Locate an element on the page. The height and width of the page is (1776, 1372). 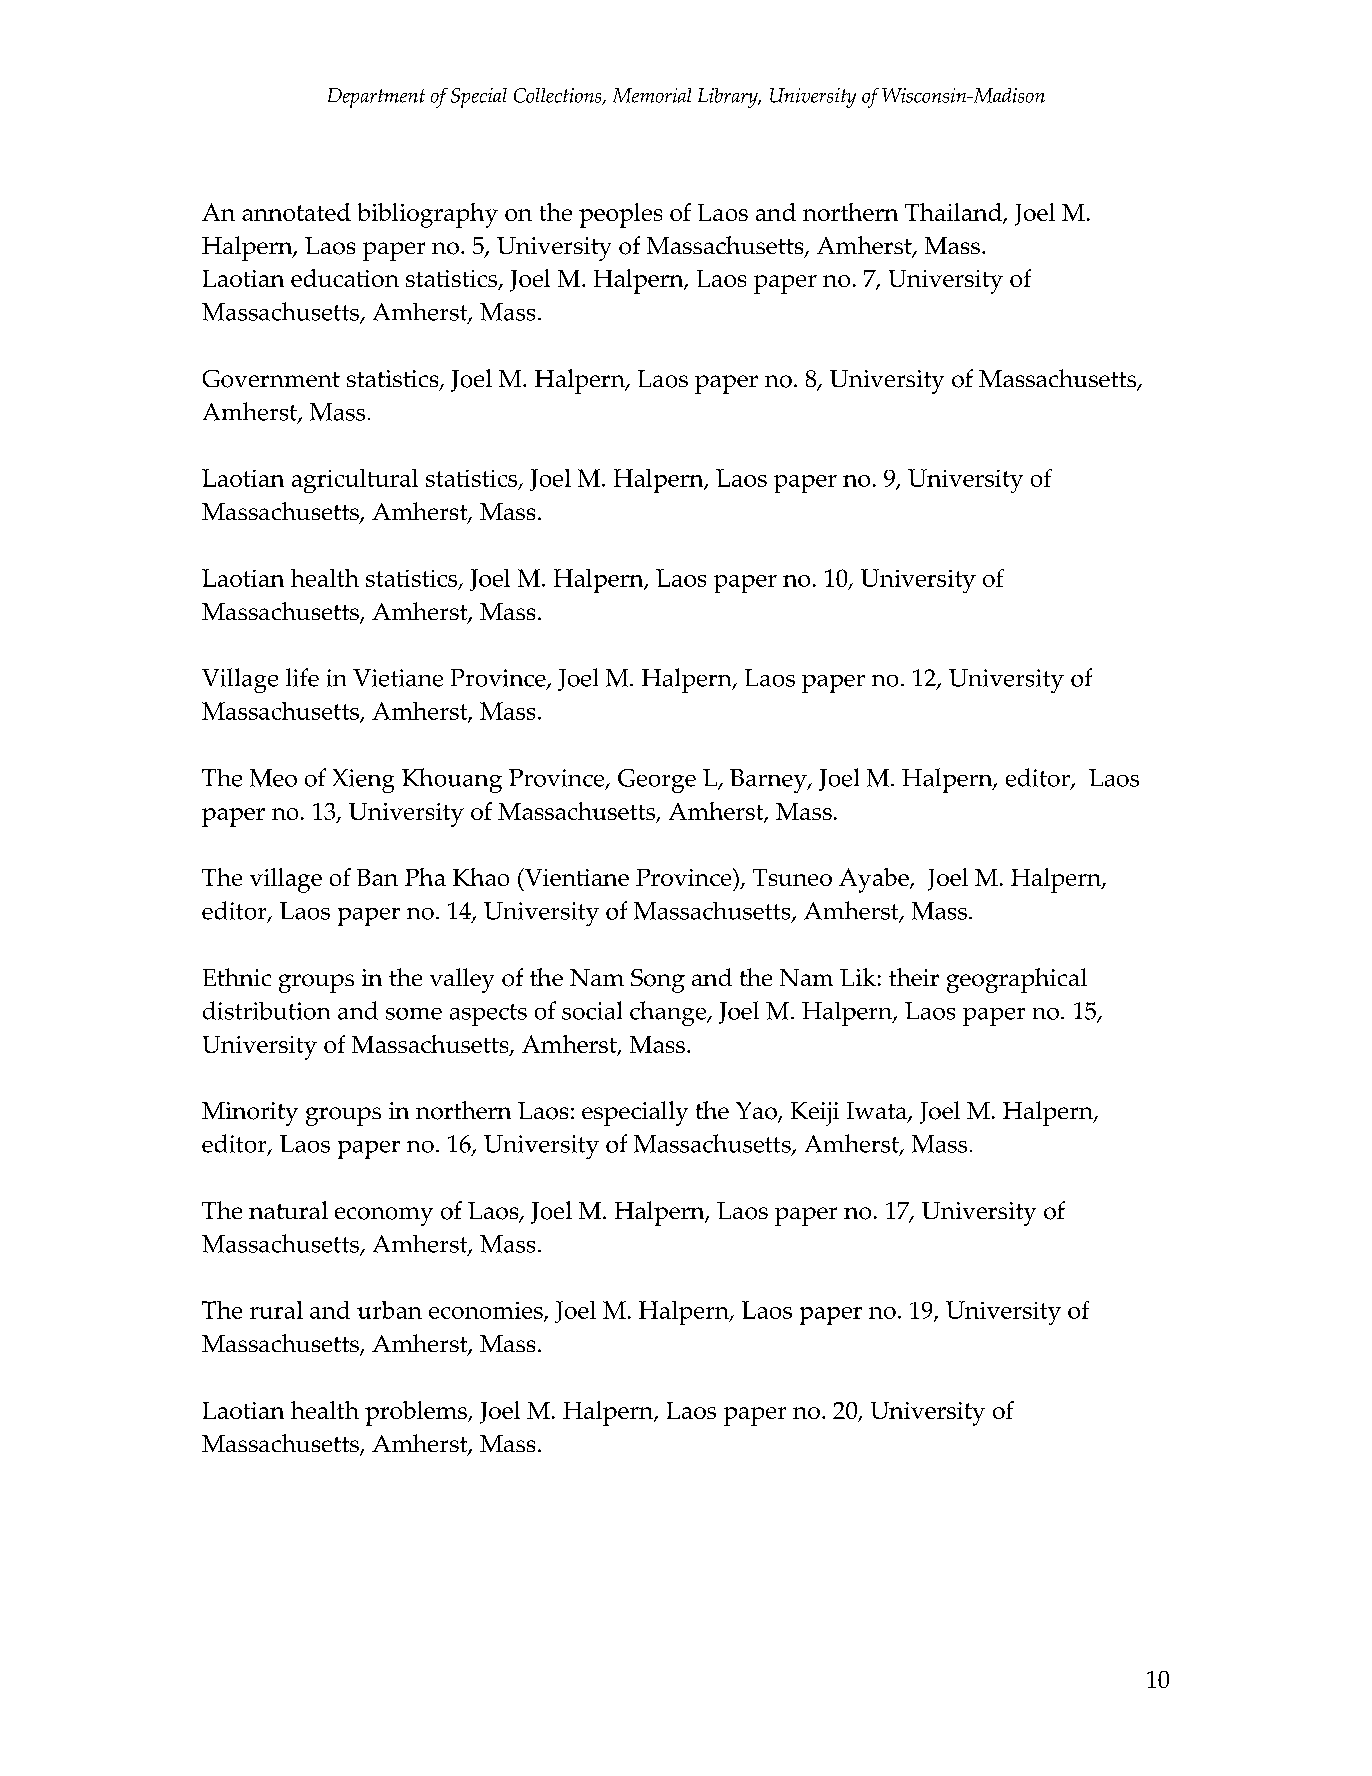
Memorial is located at coordinates (652, 95).
